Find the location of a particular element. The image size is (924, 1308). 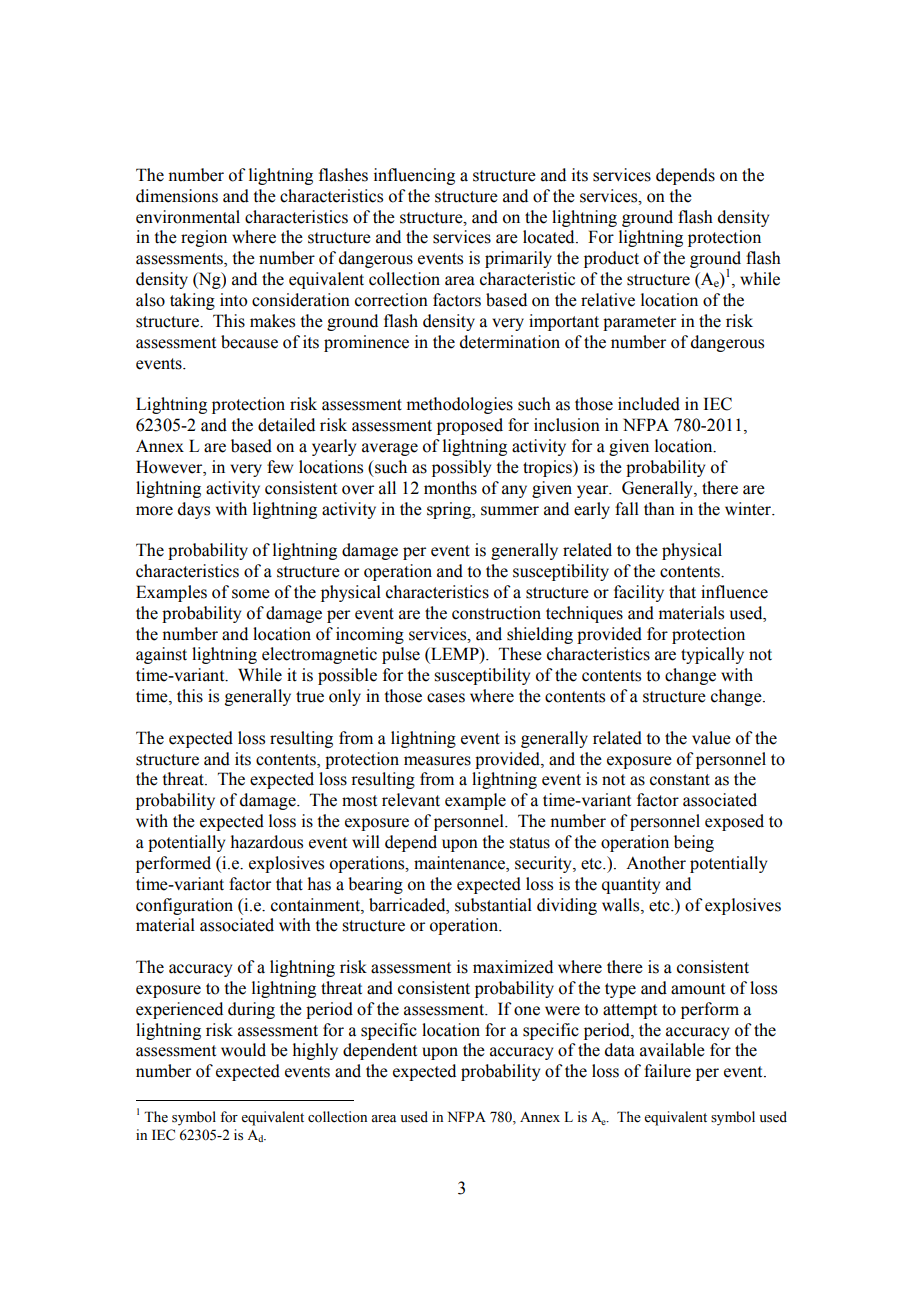

constant is located at coordinates (680, 780).
